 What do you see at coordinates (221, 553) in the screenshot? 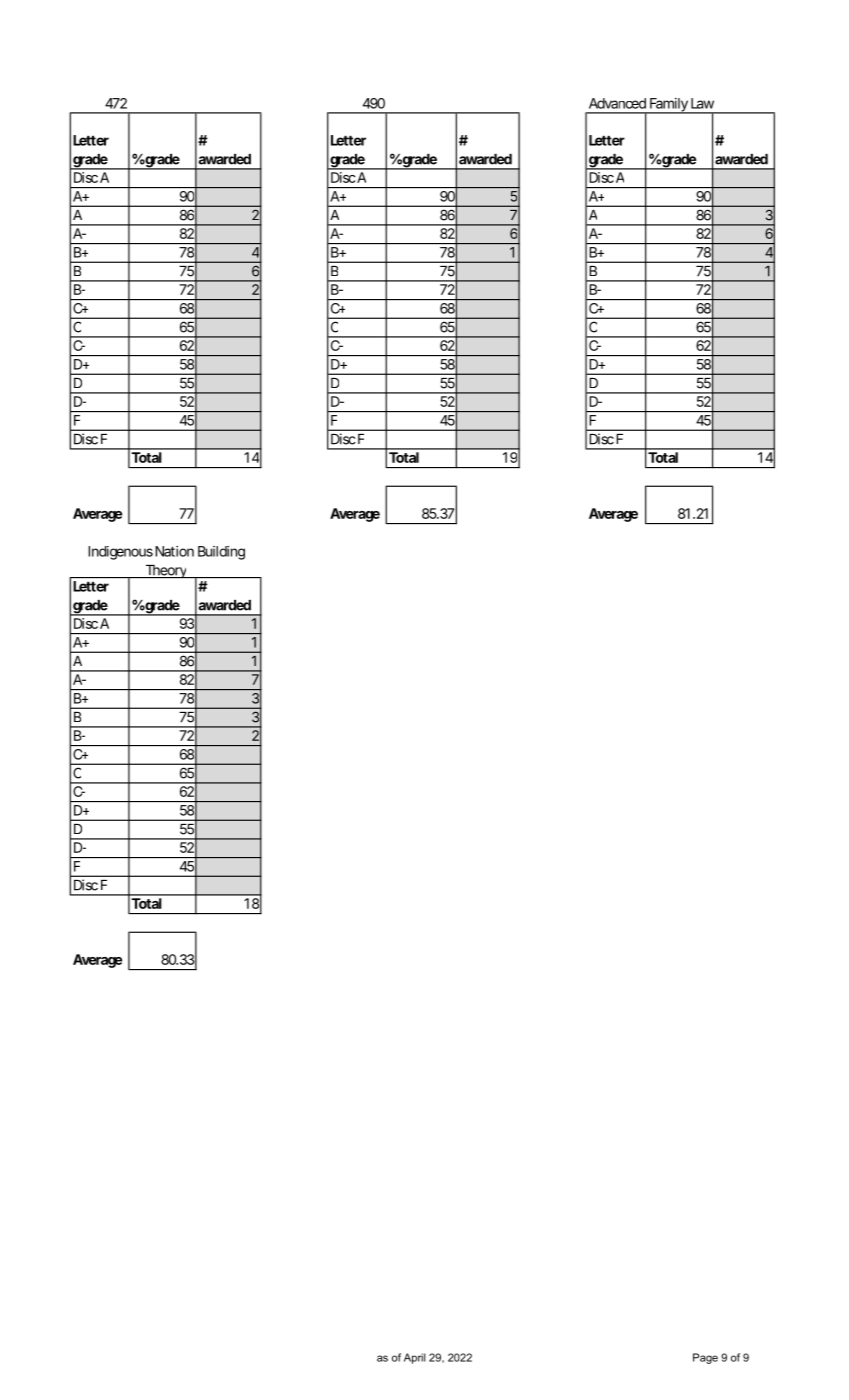
I see `Building` at bounding box center [221, 553].
